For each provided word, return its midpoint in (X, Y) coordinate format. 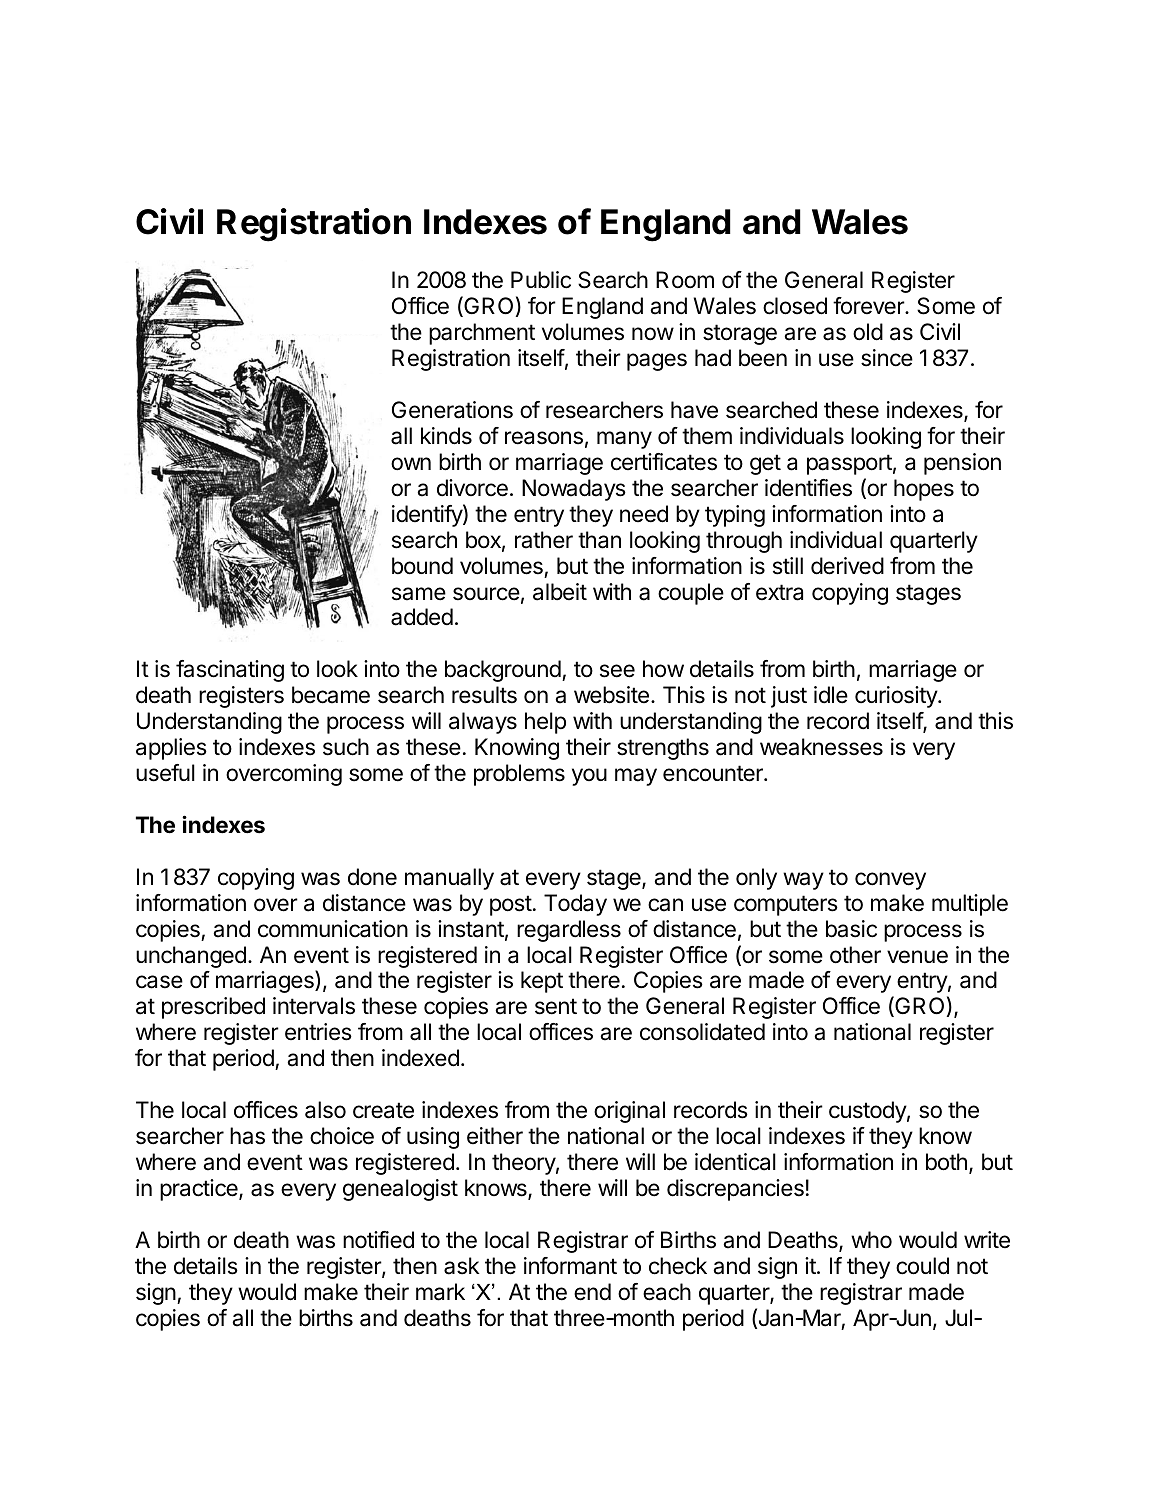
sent (556, 1006)
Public (541, 280)
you (589, 777)
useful (165, 773)
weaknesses (821, 747)
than (599, 540)
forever (869, 306)
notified (378, 1240)
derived (847, 566)
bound (422, 566)
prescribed (213, 1008)
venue (917, 957)
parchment (482, 334)
